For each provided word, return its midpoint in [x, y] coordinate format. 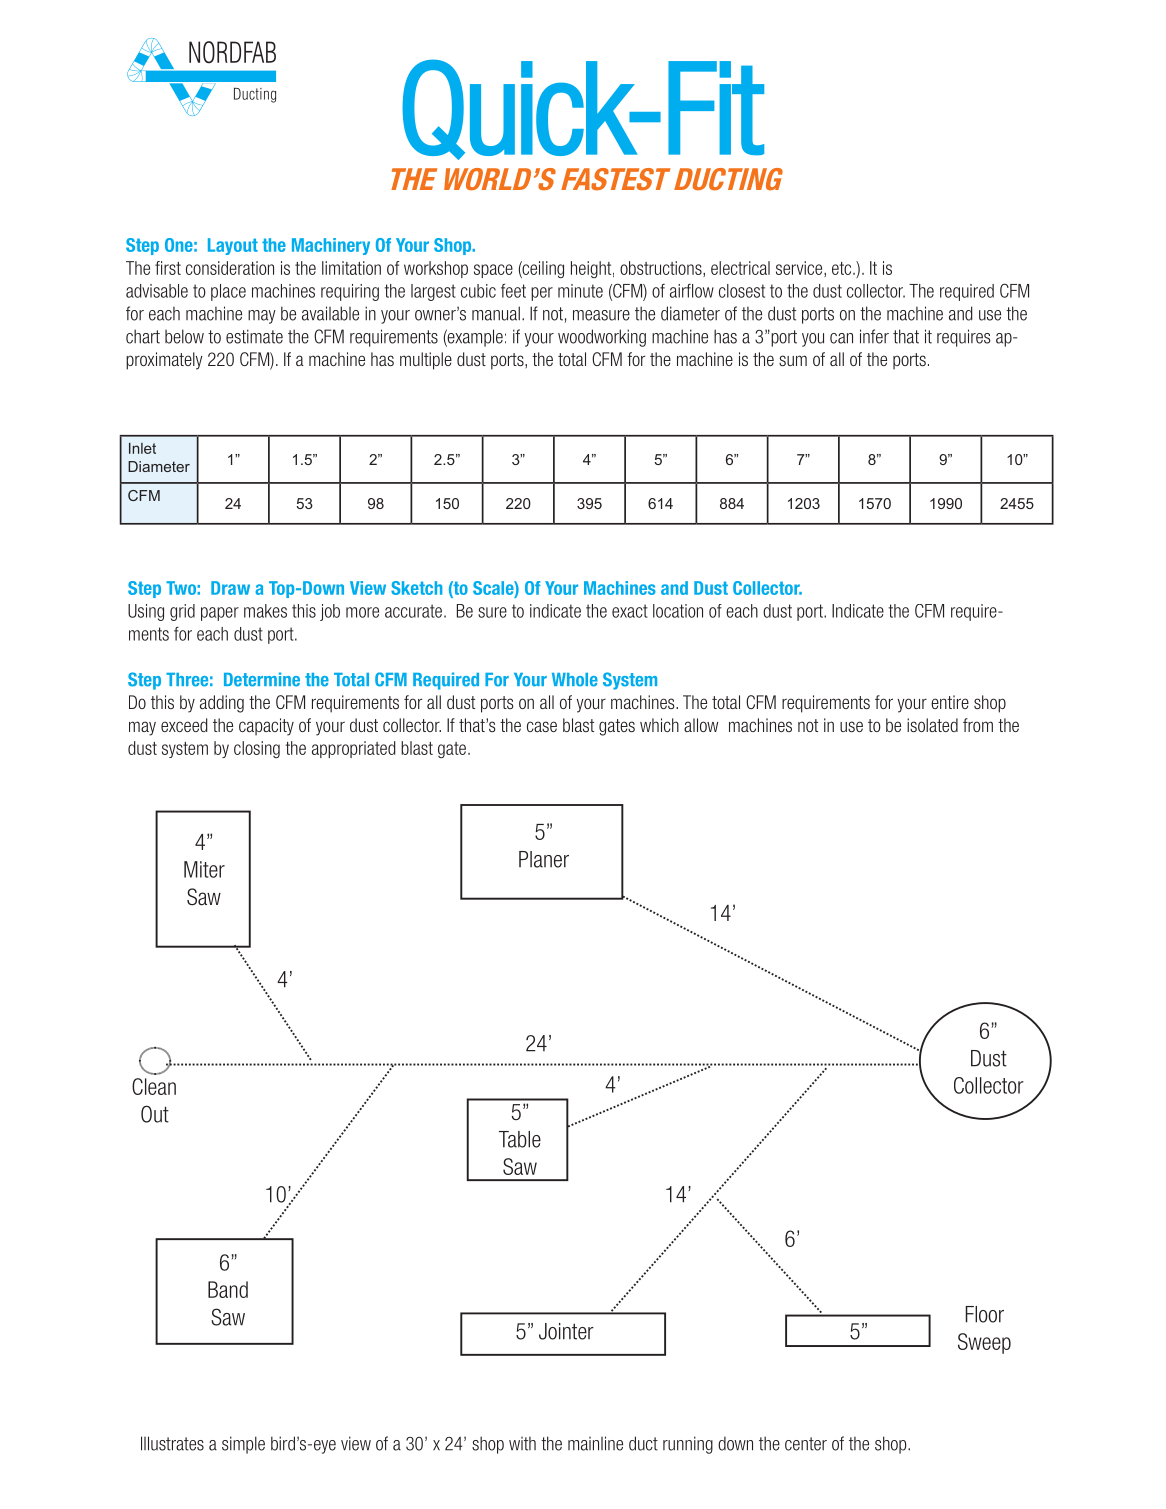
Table [520, 1139]
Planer [544, 859]
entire [950, 702]
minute [580, 291]
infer [874, 336]
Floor [985, 1314]
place [228, 292]
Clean [154, 1086]
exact [630, 611]
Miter [204, 869]
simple [243, 1445]
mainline [595, 1443]
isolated [932, 725]
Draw [230, 588]
